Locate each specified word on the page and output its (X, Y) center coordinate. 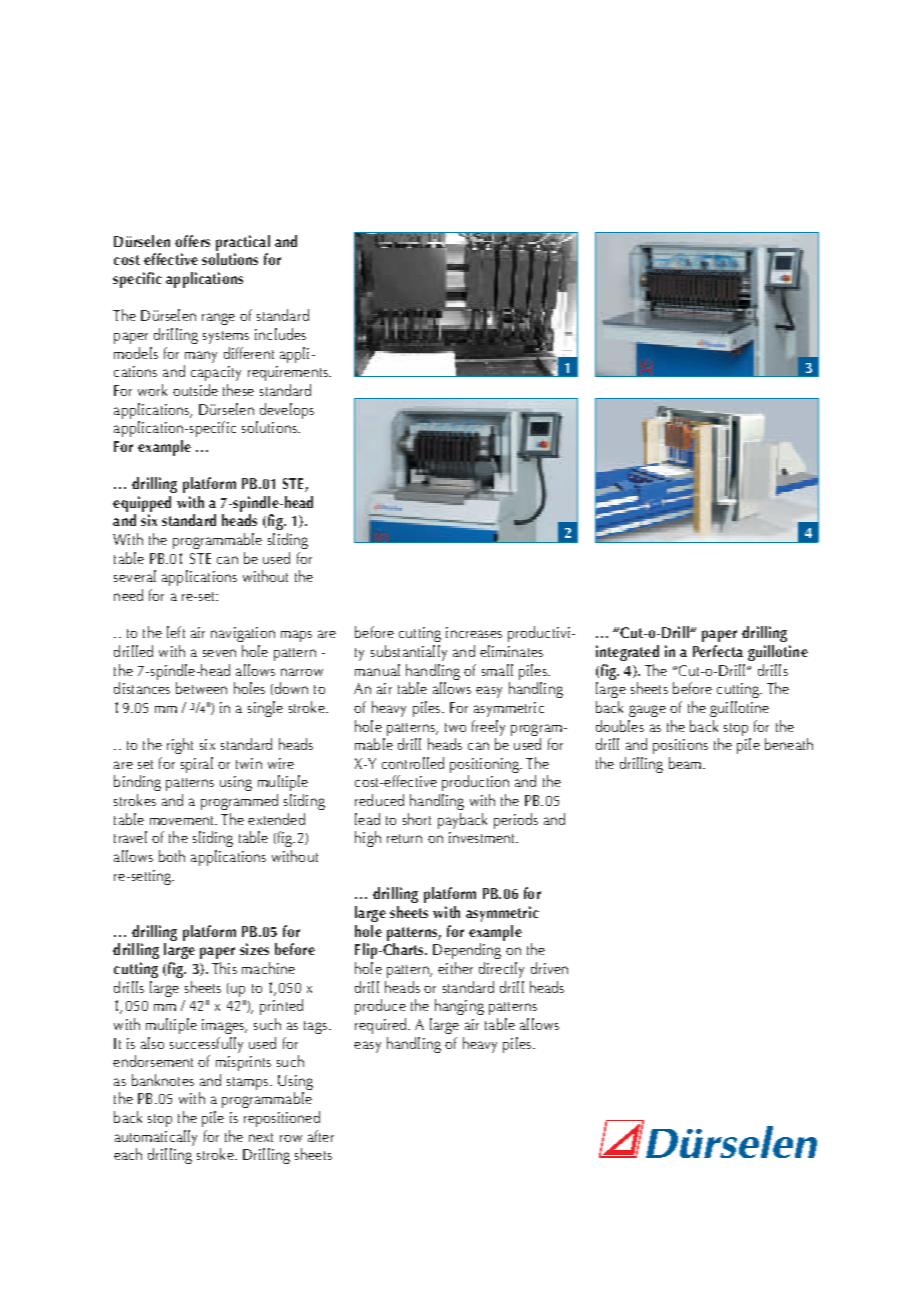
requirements (289, 373)
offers (192, 241)
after (321, 1136)
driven (549, 968)
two (455, 727)
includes (280, 334)
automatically (156, 1138)
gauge (647, 711)
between (201, 688)
